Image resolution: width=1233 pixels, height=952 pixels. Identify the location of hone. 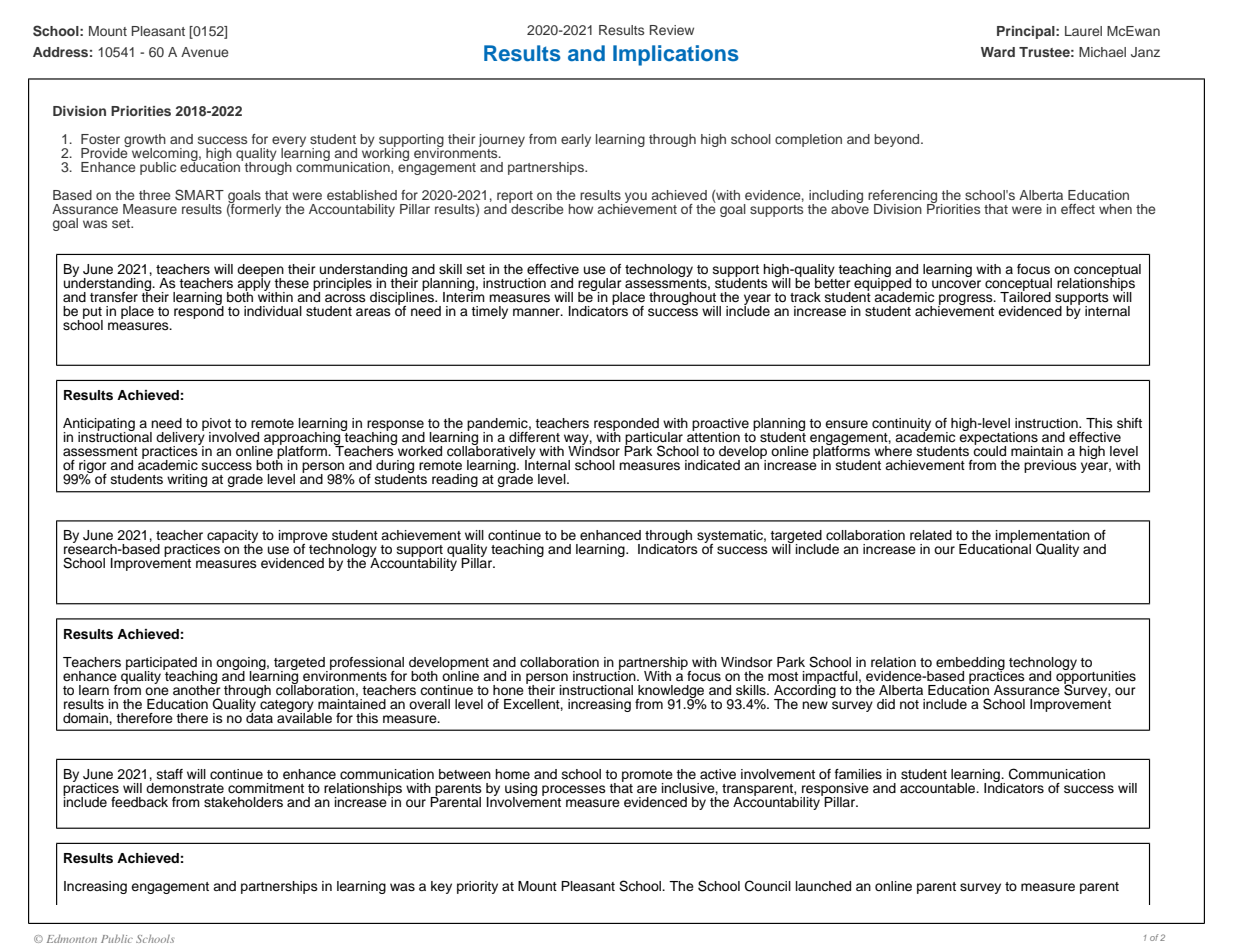
(508, 690).
